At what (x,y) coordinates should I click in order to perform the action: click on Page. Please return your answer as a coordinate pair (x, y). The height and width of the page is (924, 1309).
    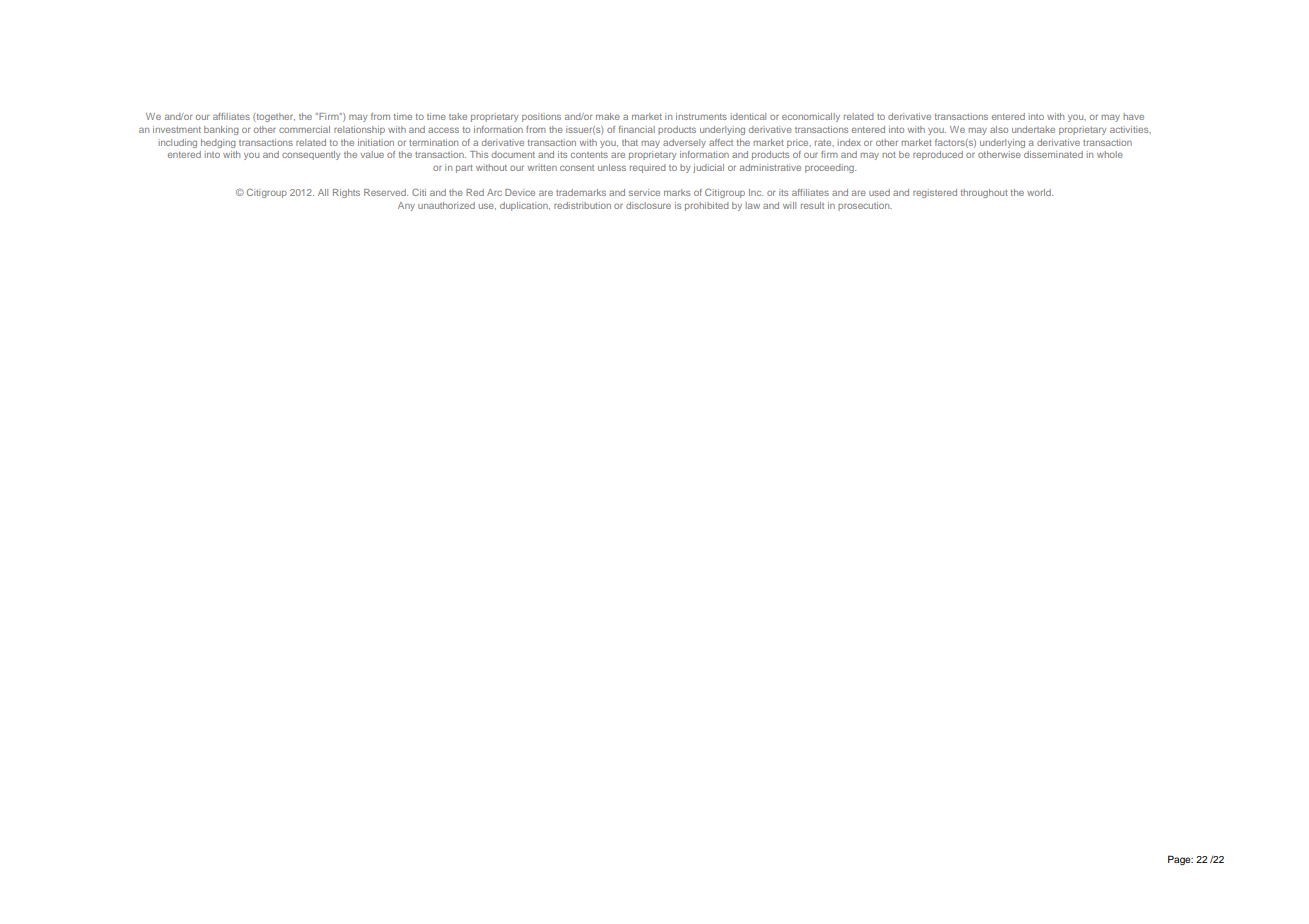
    Looking at the image, I should click on (1180, 860).
